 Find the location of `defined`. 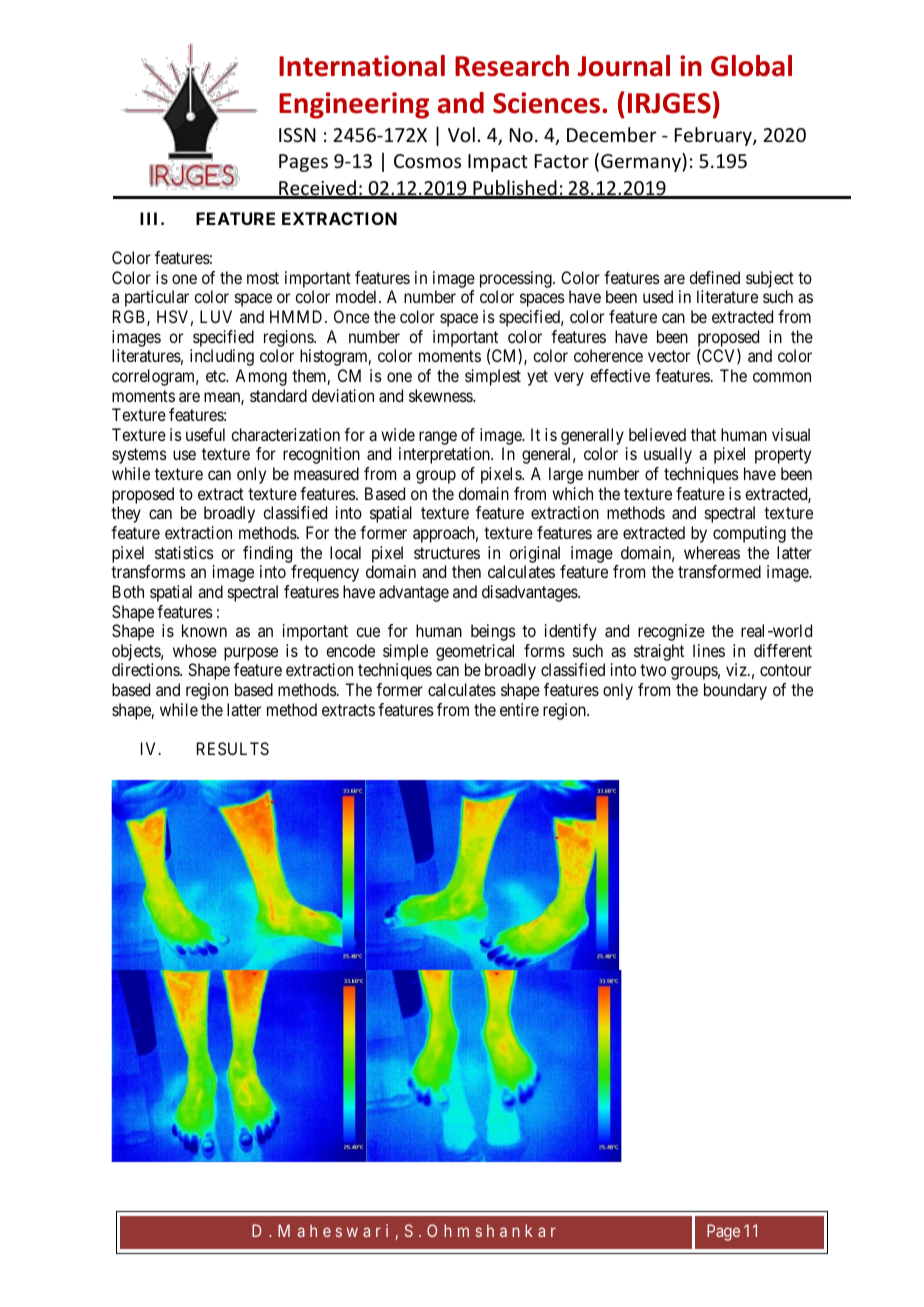

defined is located at coordinates (714, 277).
